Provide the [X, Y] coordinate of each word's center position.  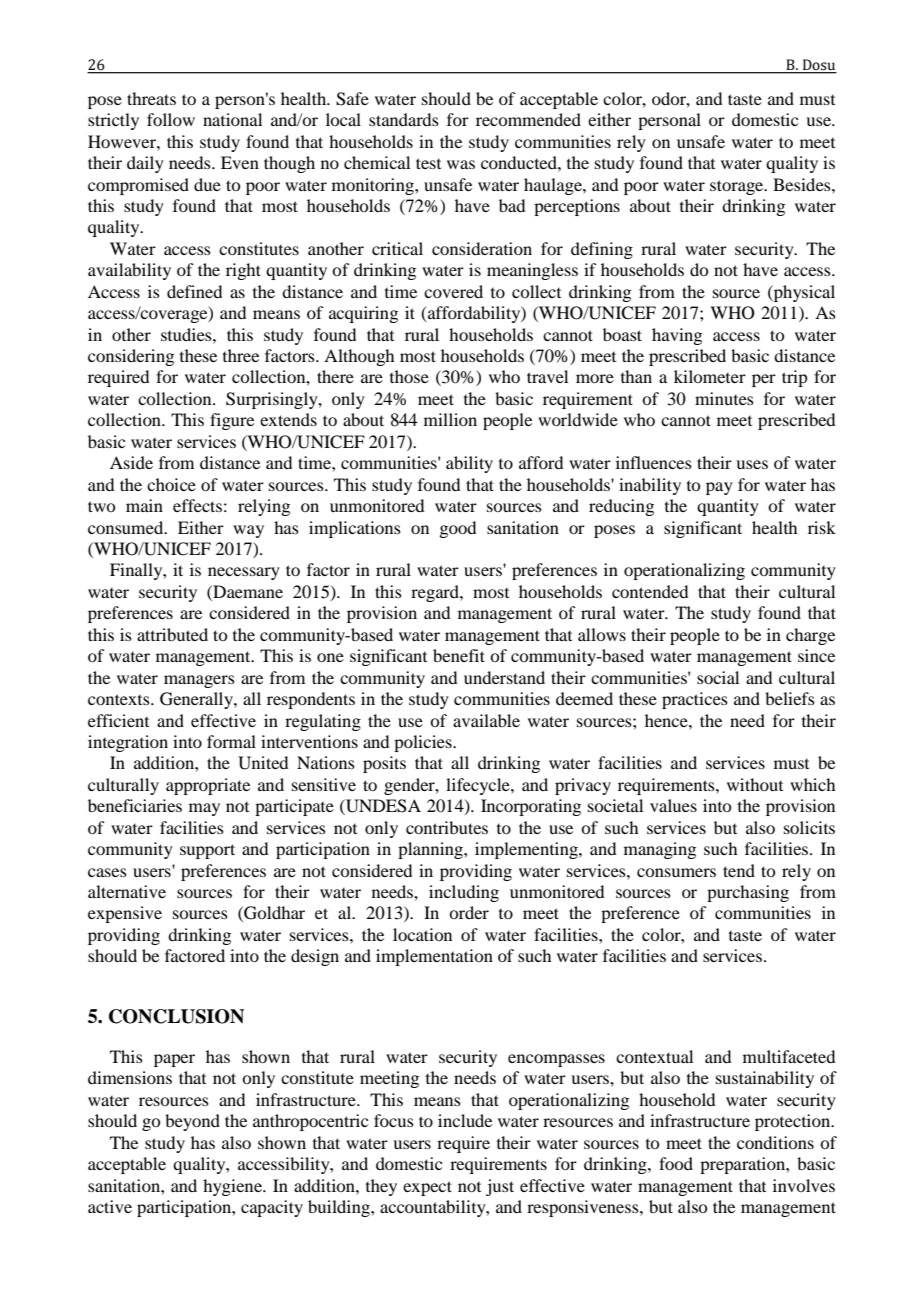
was [461, 164]
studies [187, 334]
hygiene [233, 1187]
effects [197, 505]
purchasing [748, 893]
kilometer [710, 376]
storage [738, 187]
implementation [434, 957]
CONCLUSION [176, 1016]
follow [171, 119]
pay [719, 488]
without [755, 784]
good [457, 529]
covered [453, 291]
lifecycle [479, 786]
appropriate [208, 786]
